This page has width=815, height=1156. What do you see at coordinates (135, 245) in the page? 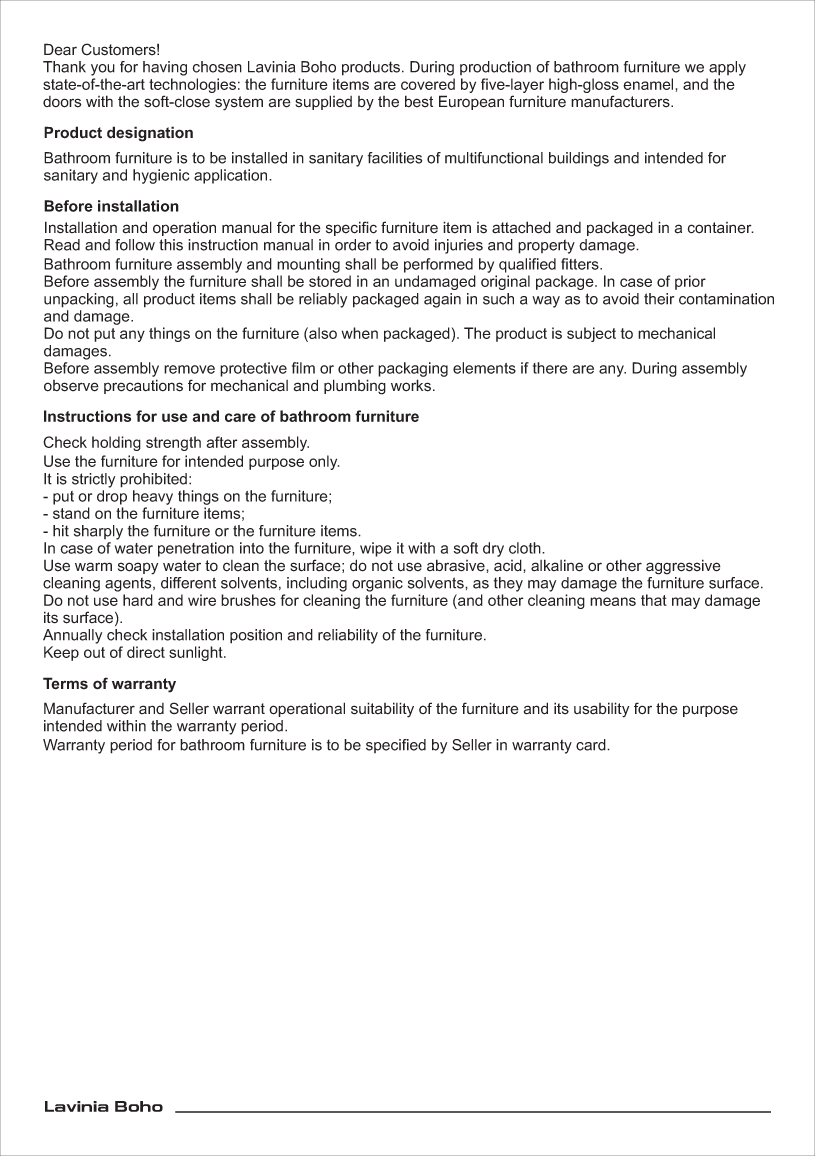
I see `follow` at bounding box center [135, 245].
